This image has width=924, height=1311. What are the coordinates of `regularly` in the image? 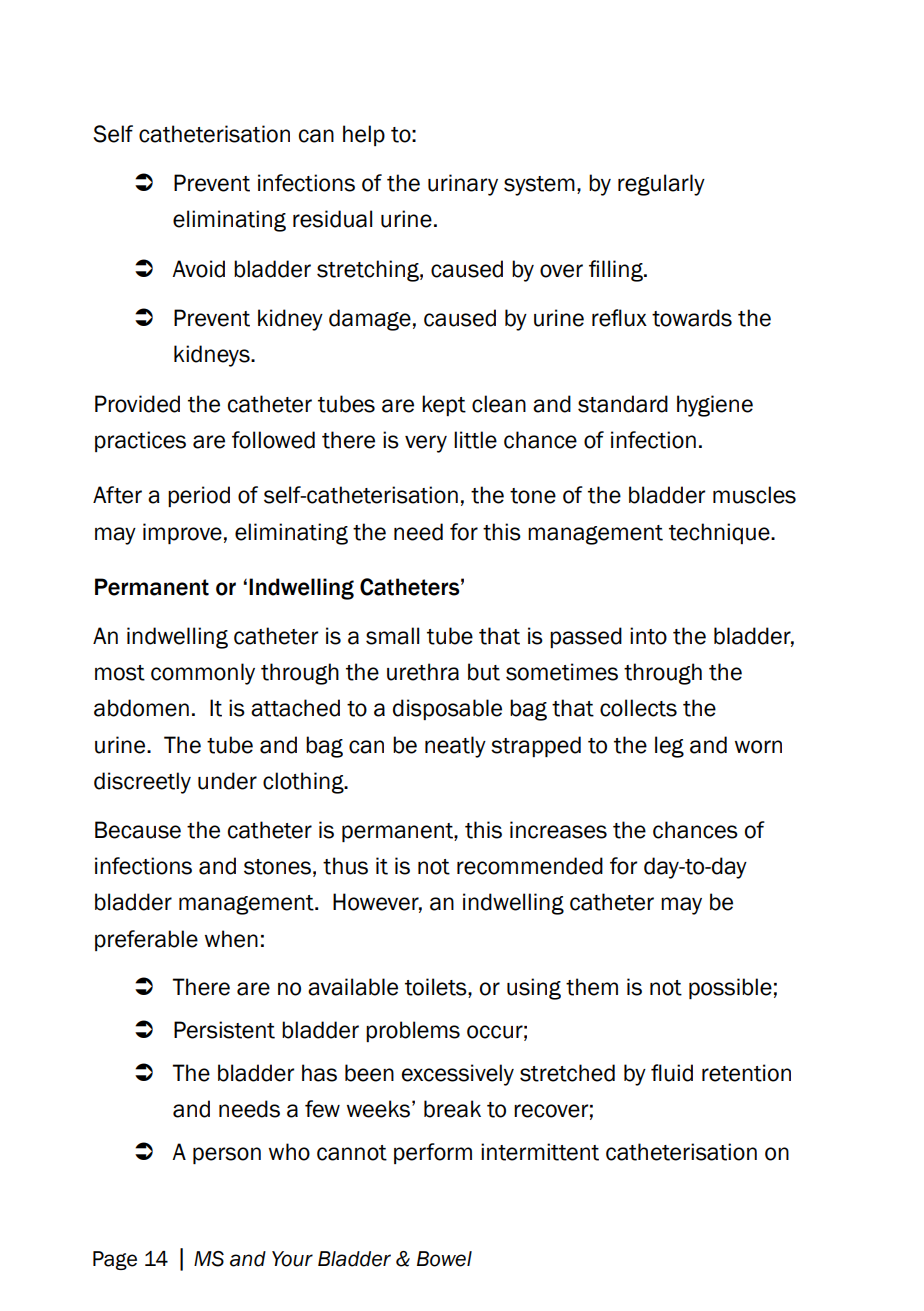 It's located at (661, 185).
